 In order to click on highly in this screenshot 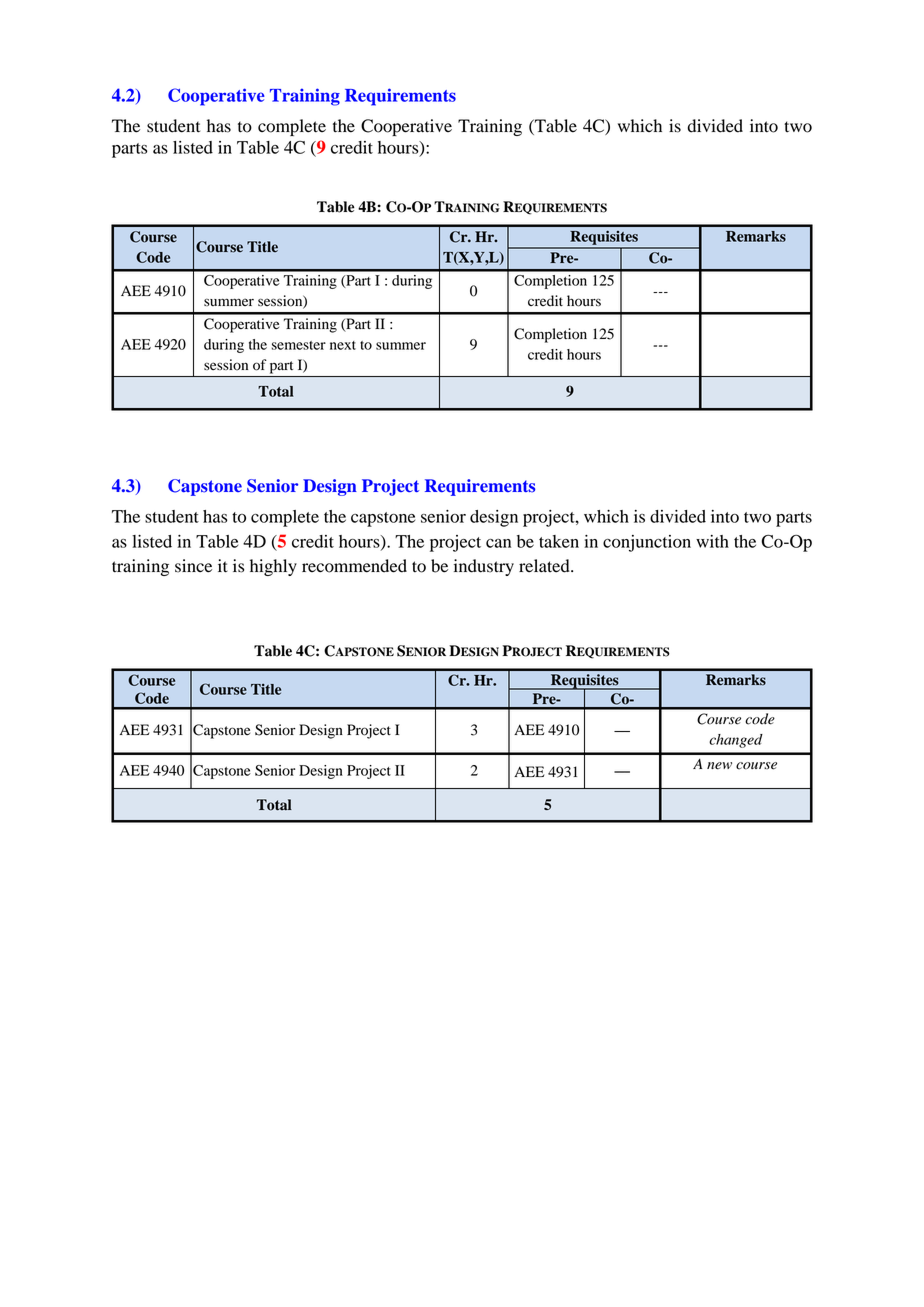, I will do `click(273, 567)`.
